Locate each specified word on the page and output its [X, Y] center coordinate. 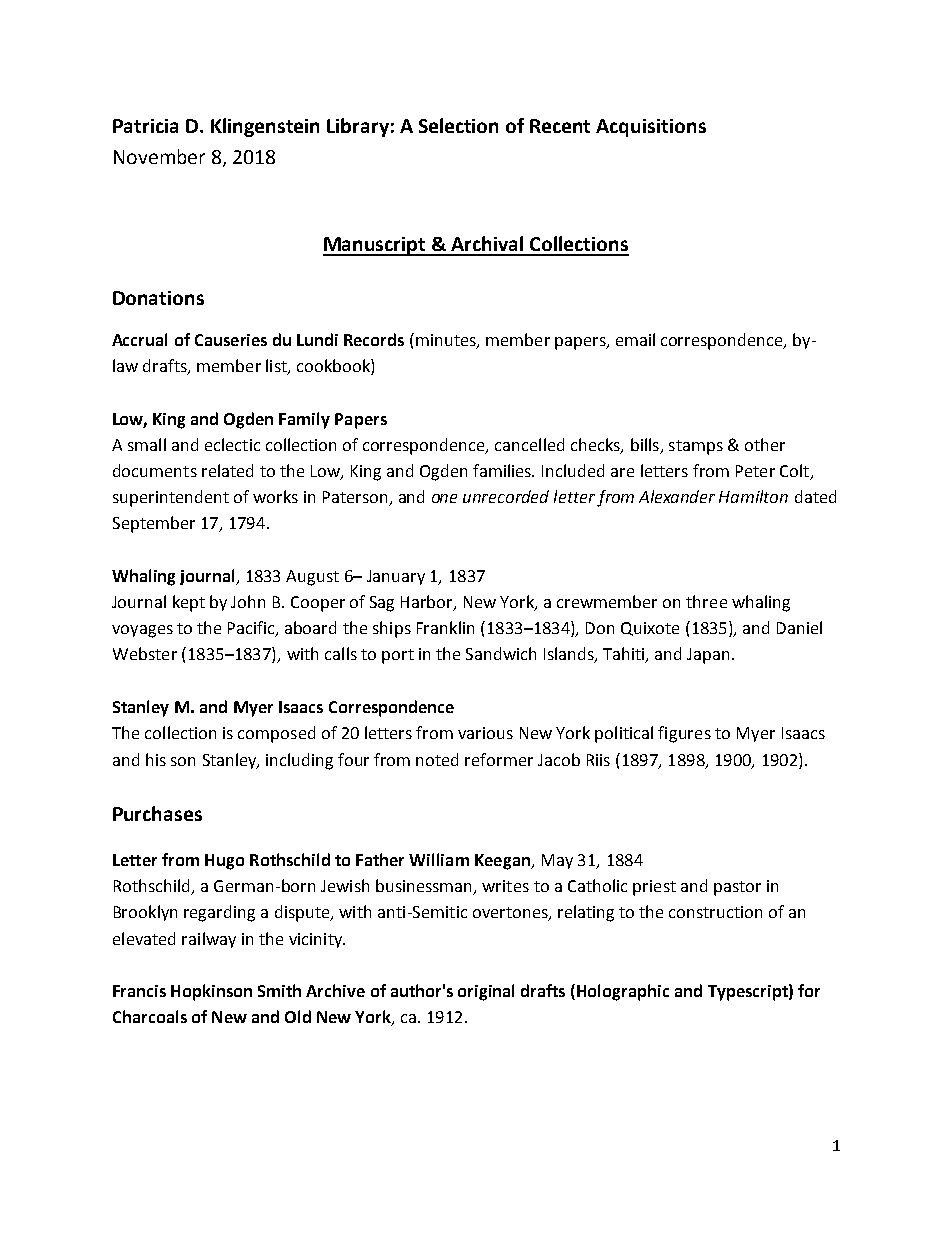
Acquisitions [651, 128]
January [396, 577]
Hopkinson [211, 992]
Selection [458, 125]
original [486, 992]
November [159, 156]
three [706, 601]
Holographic [623, 992]
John [248, 601]
